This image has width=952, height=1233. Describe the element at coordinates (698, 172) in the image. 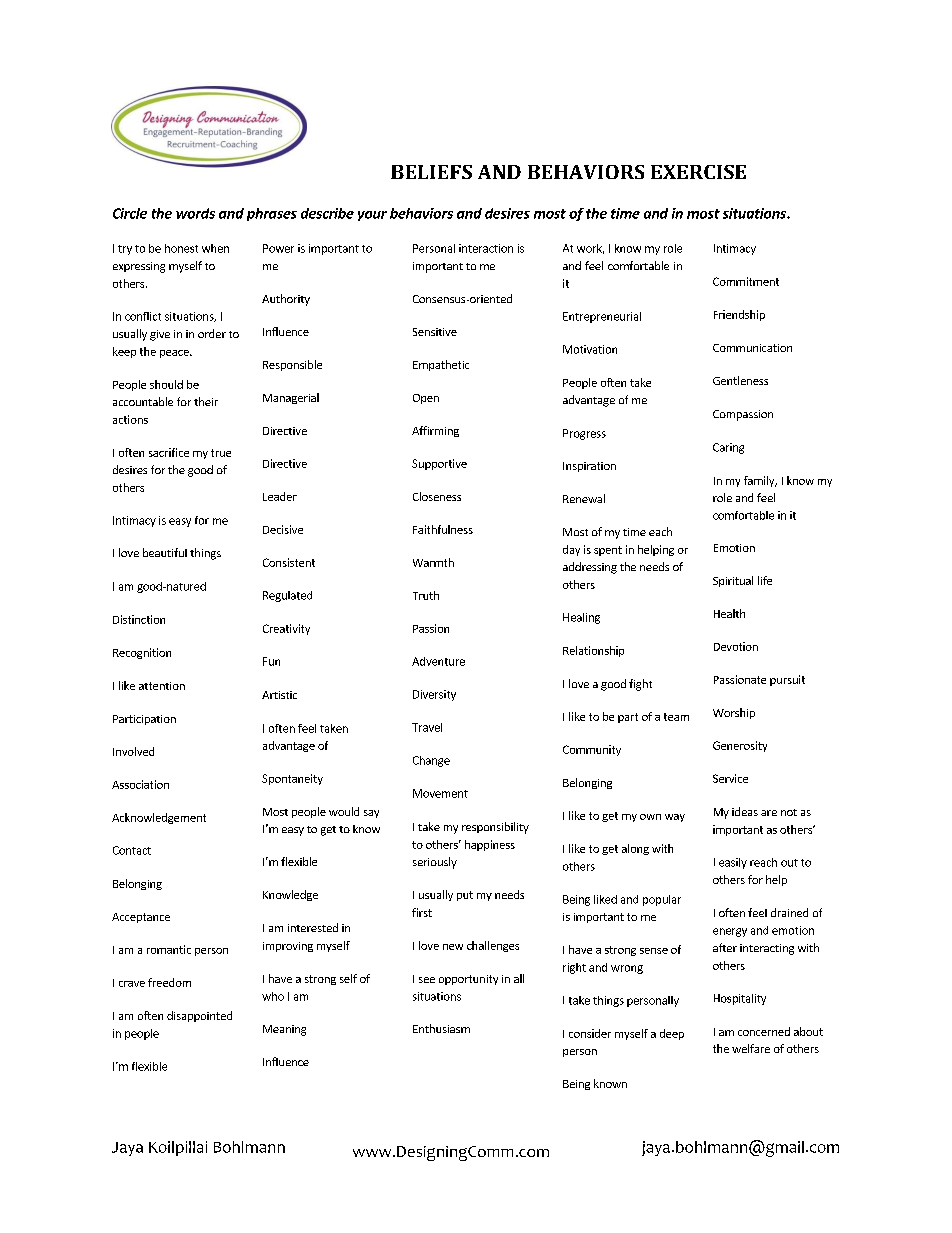

I see `EXERCISE` at that location.
